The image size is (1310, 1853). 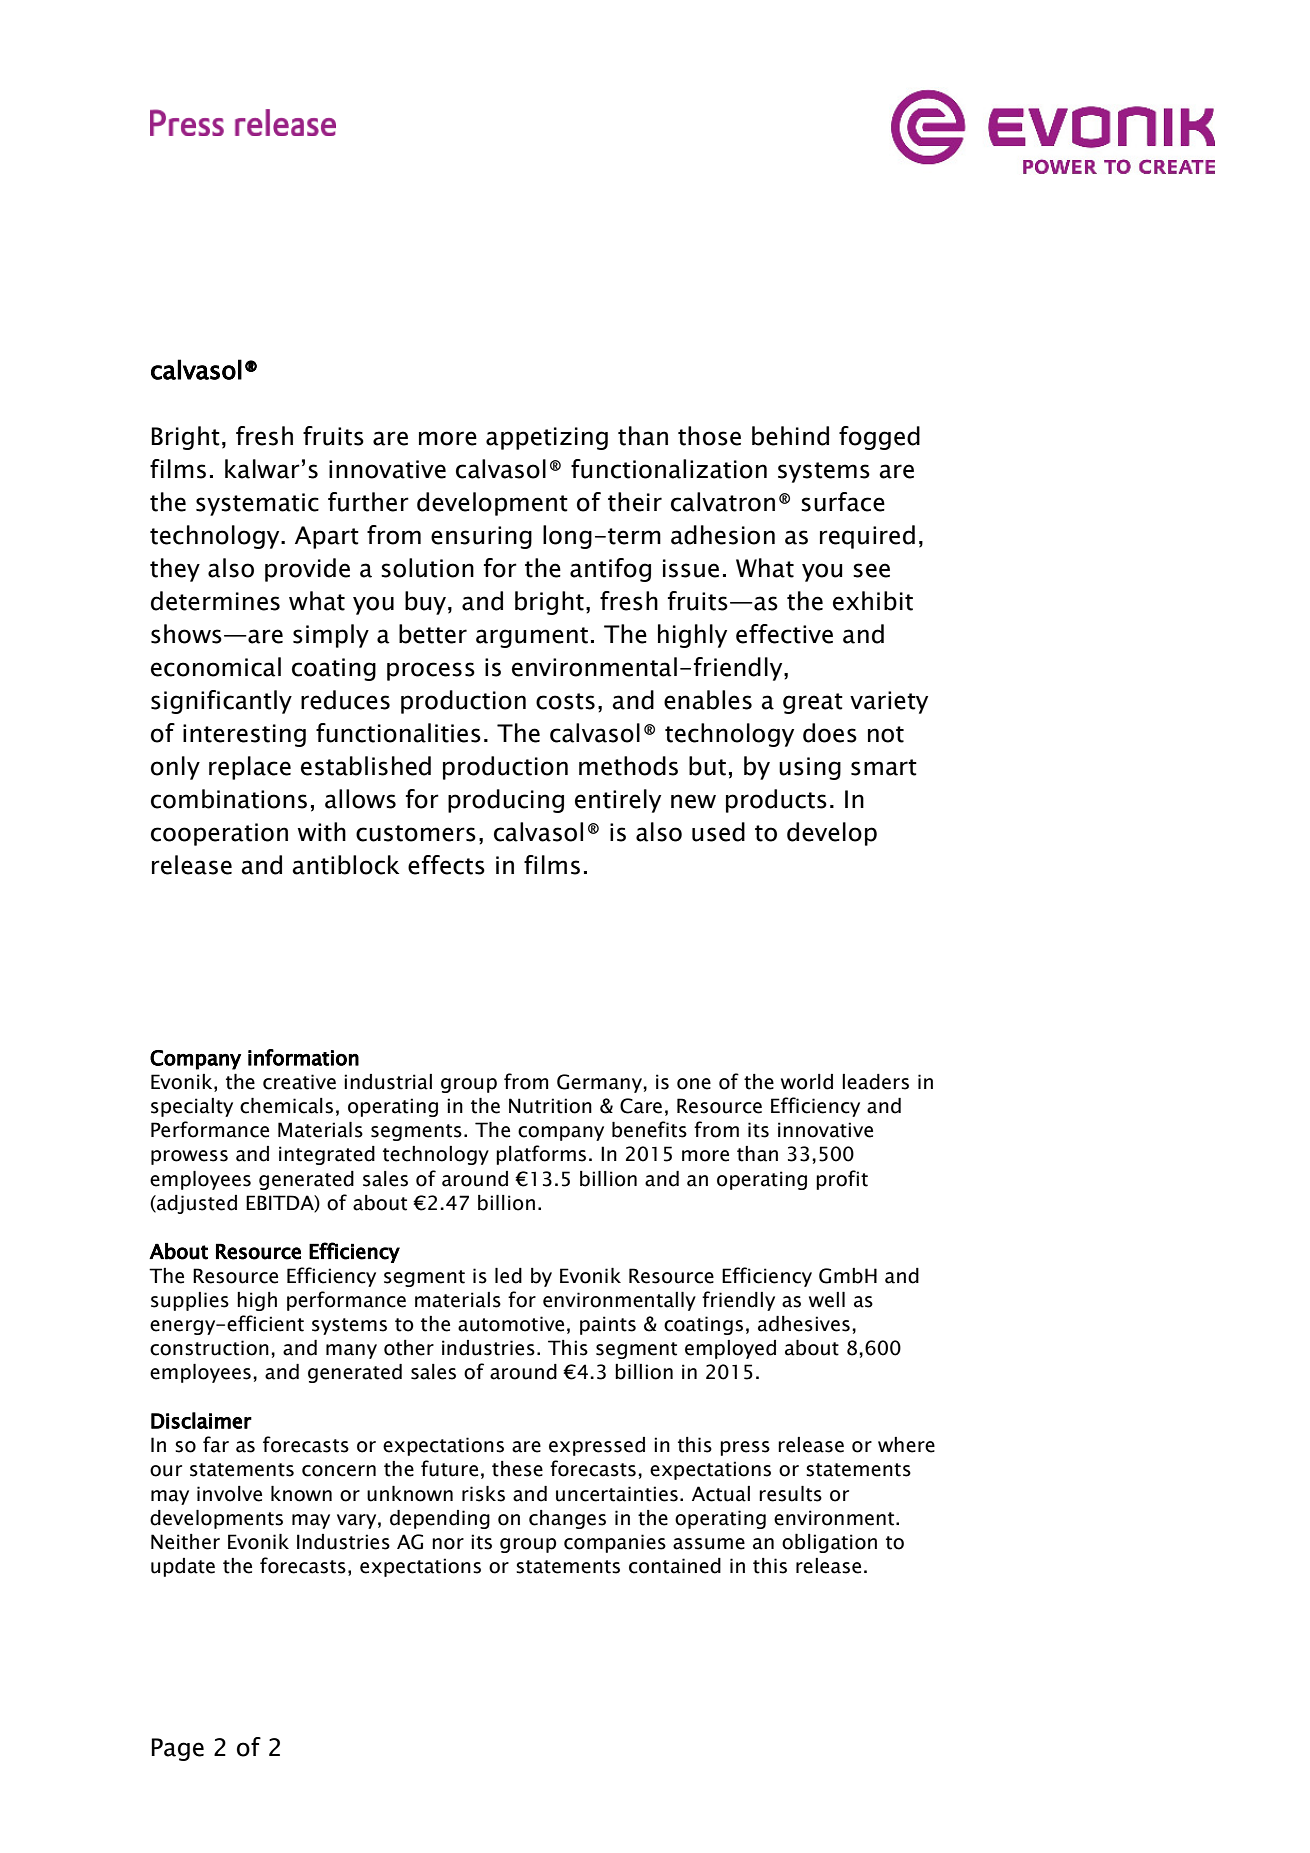 What do you see at coordinates (807, 1082) in the document?
I see `world` at bounding box center [807, 1082].
